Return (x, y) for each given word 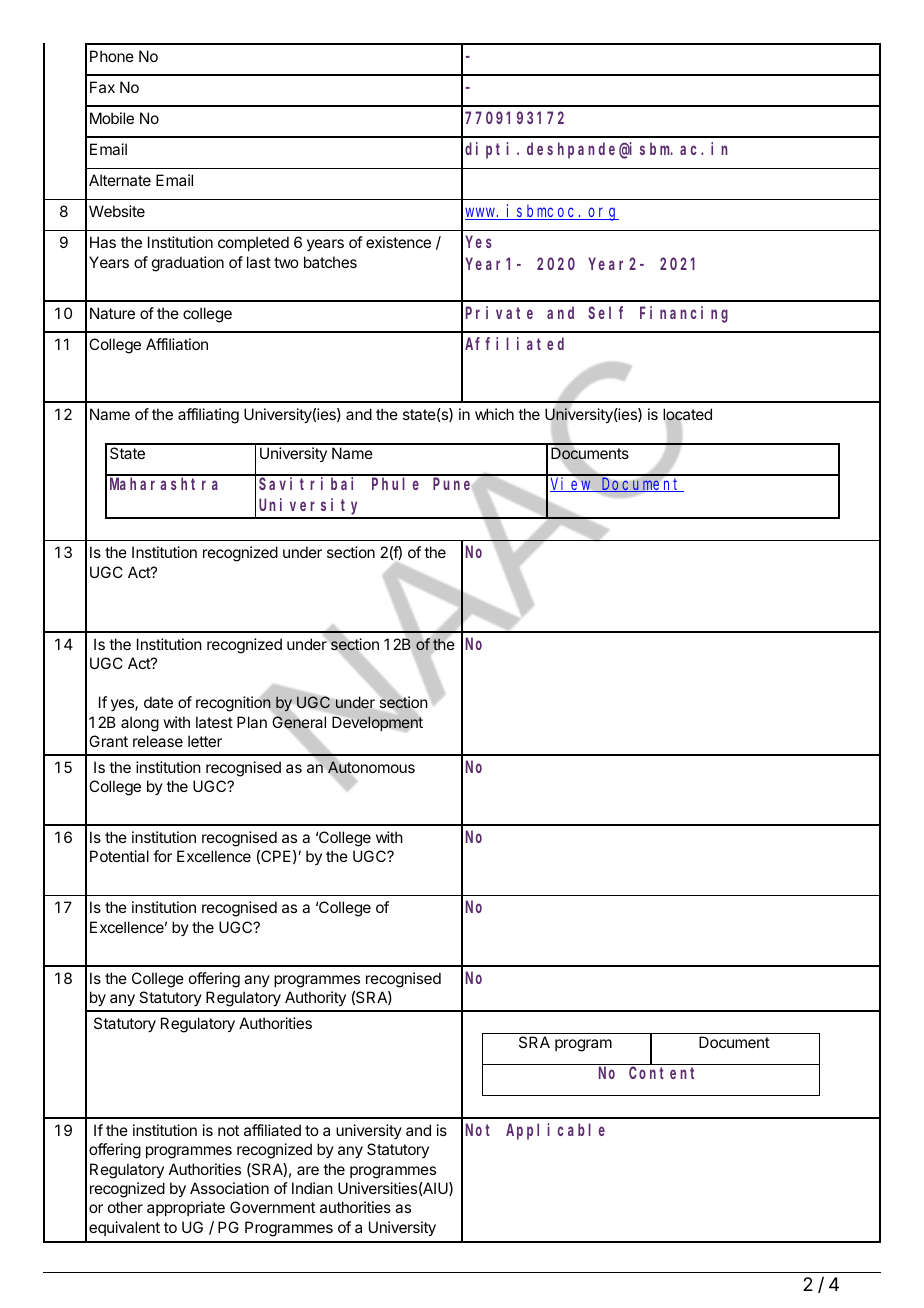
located (687, 415)
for (162, 856)
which (494, 414)
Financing (684, 314)
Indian (312, 1188)
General (299, 722)
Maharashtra (164, 483)
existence (398, 242)
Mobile (112, 118)
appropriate (186, 1208)
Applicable (555, 1131)
